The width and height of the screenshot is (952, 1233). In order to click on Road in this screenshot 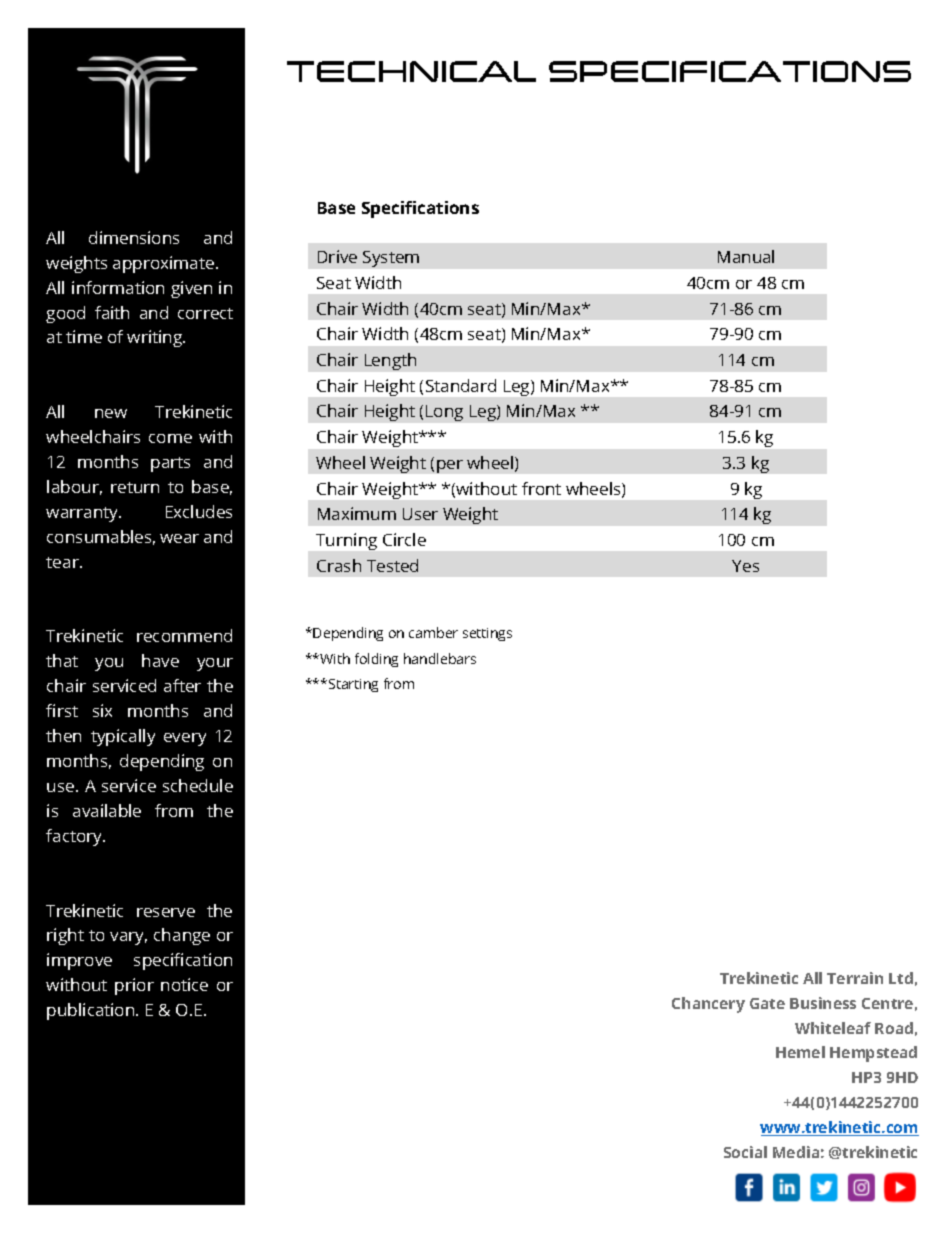, I will do `click(894, 1028)`.
